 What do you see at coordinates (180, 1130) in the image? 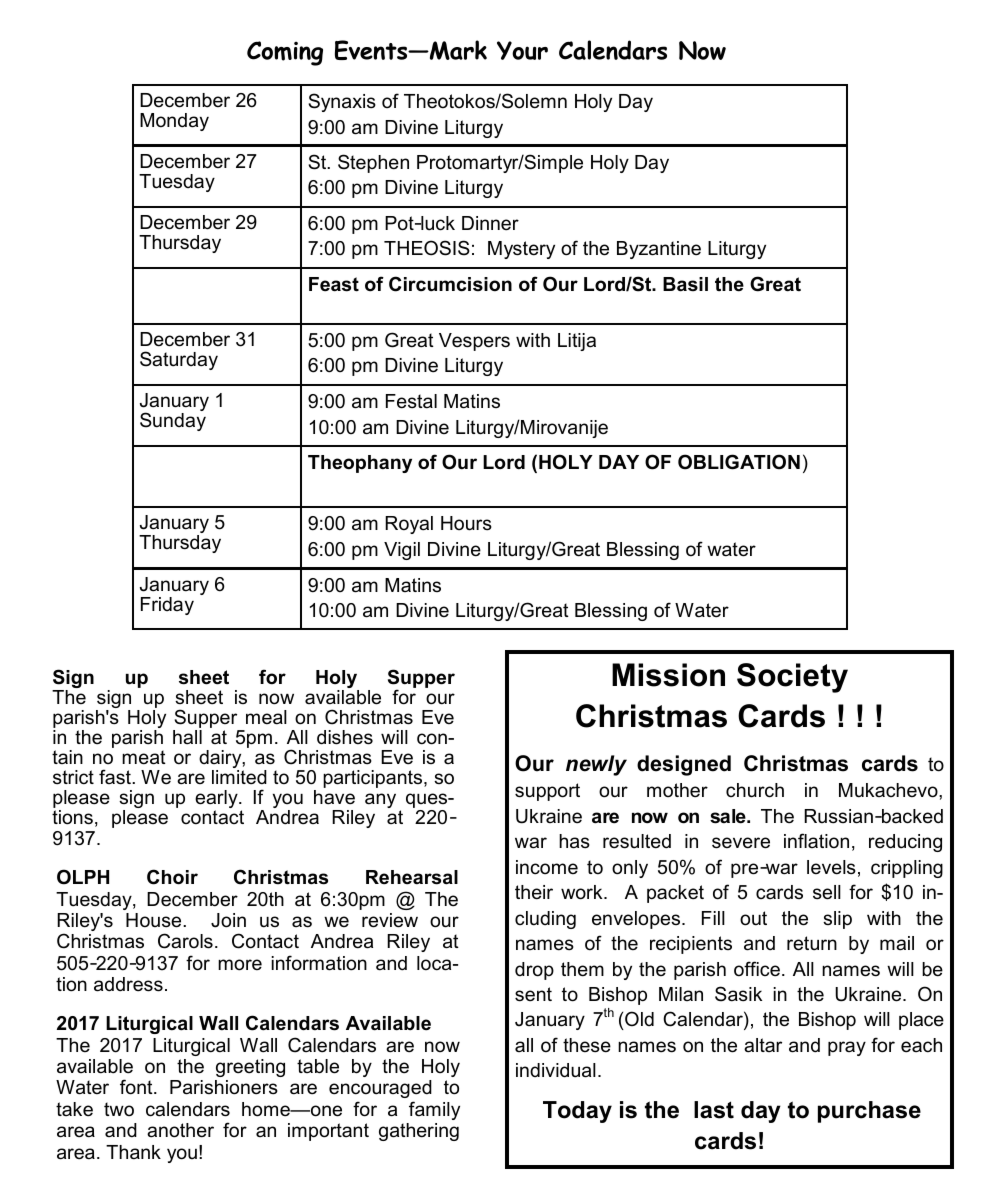
I see `another` at bounding box center [180, 1130].
